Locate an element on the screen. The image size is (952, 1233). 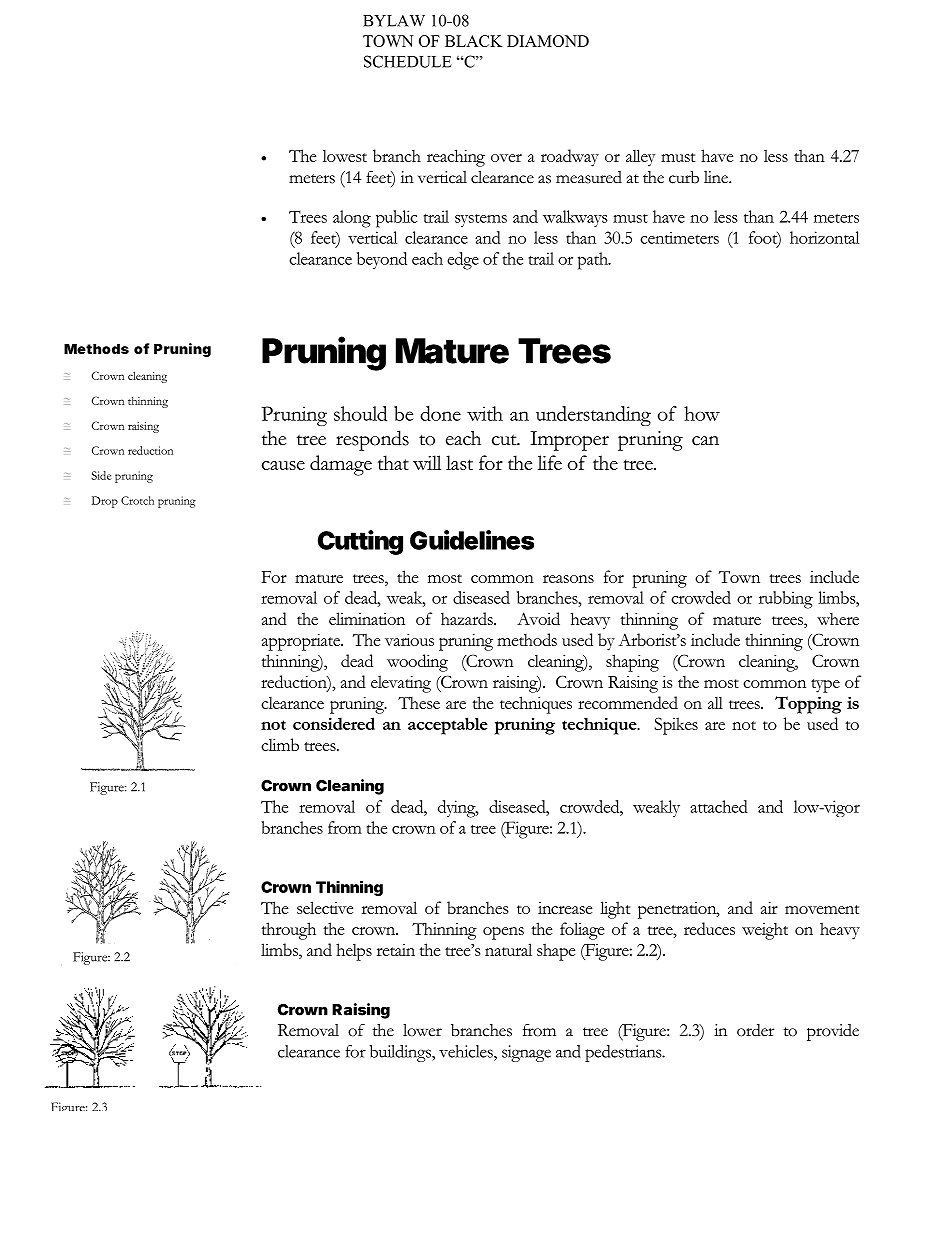
how is located at coordinates (702, 413).
